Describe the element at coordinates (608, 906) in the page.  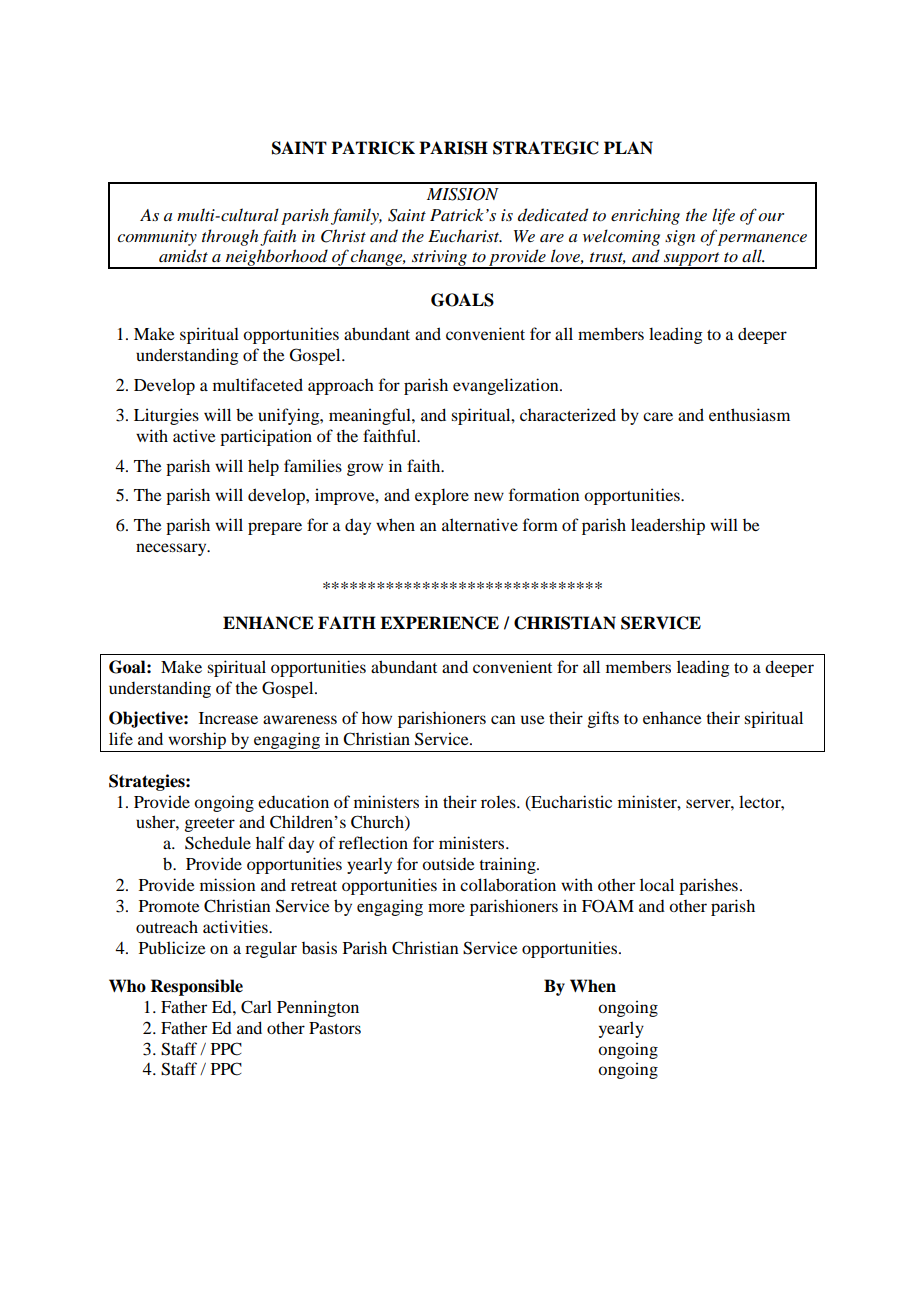
I see `FOAM` at that location.
